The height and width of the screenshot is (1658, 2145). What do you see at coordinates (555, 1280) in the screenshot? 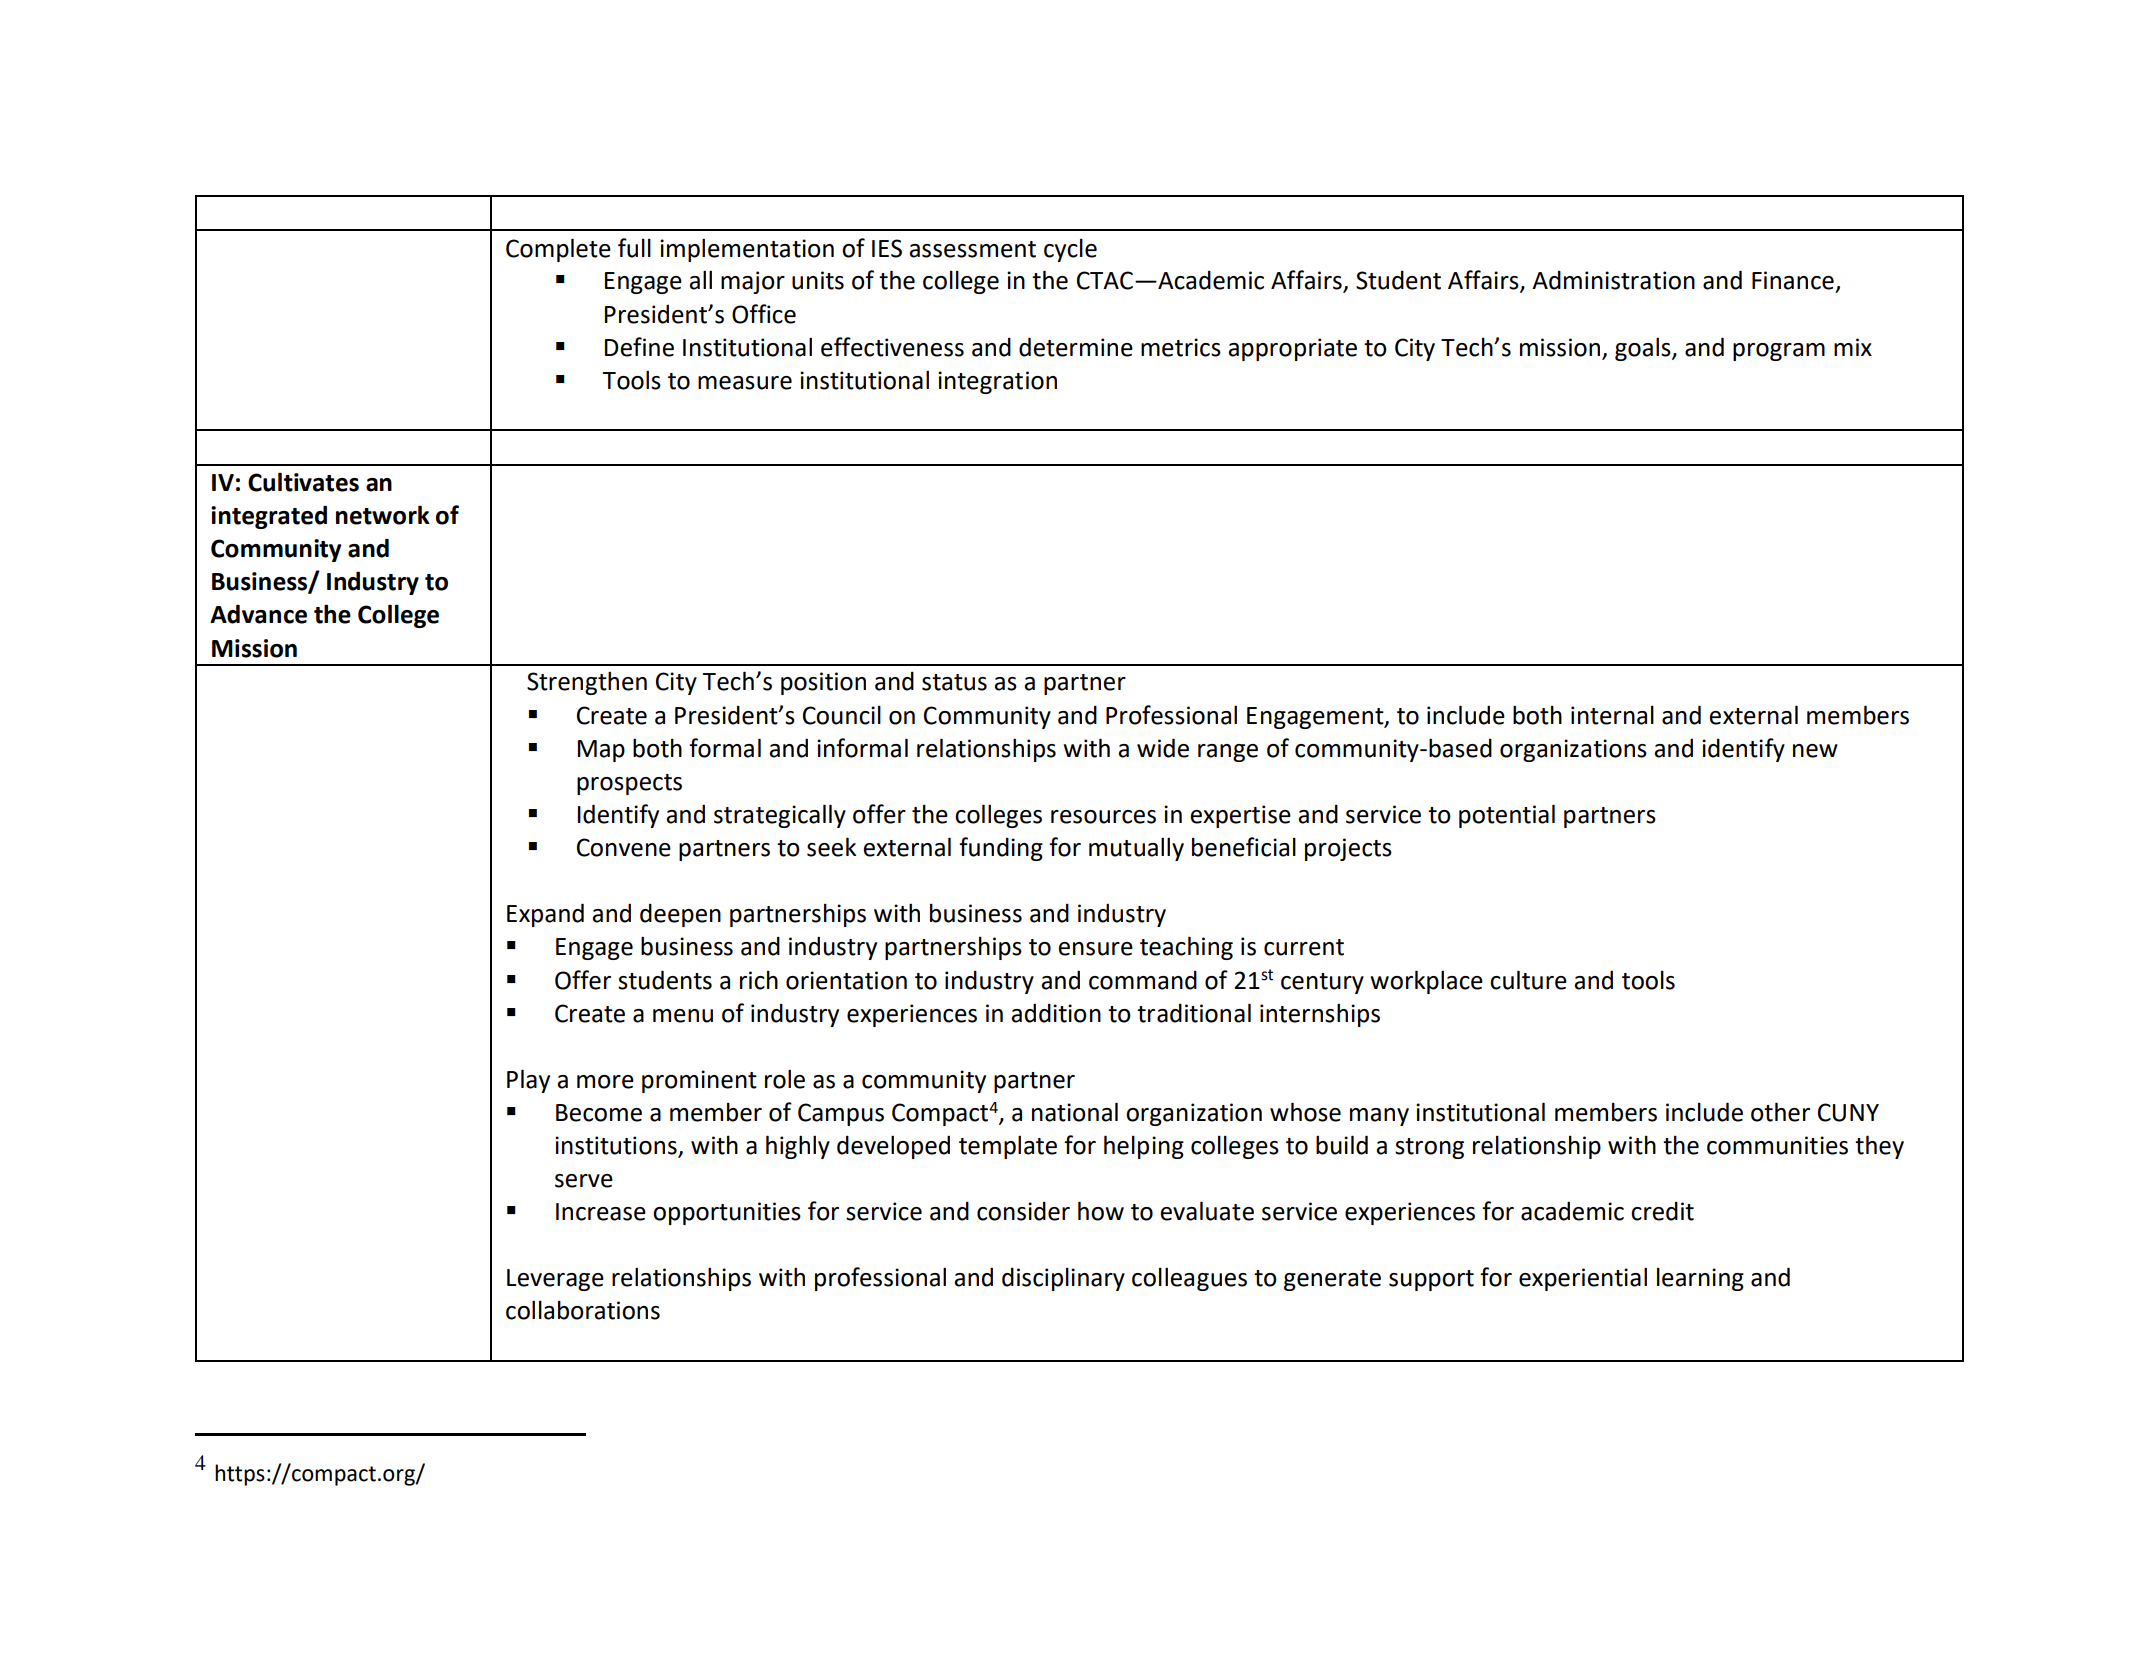
I see `Leverage` at bounding box center [555, 1280].
